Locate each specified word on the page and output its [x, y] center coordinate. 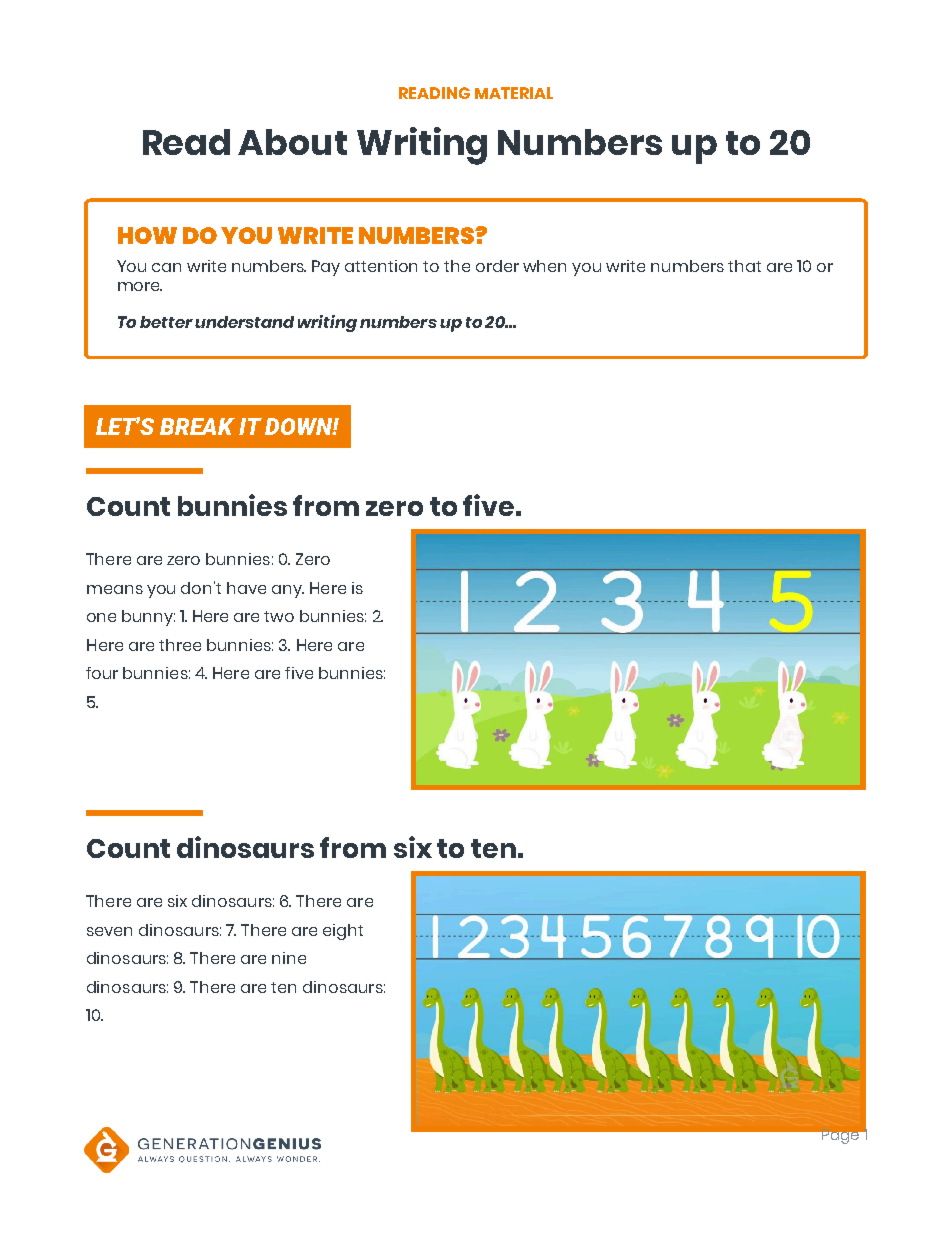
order [497, 266]
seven [109, 931]
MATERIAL [514, 93]
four [102, 673]
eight [343, 932]
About [292, 142]
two [279, 616]
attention [381, 266]
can [166, 267]
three [180, 645]
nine [289, 958]
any [288, 591]
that [744, 266]
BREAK [197, 426]
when [544, 266]
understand [244, 322]
